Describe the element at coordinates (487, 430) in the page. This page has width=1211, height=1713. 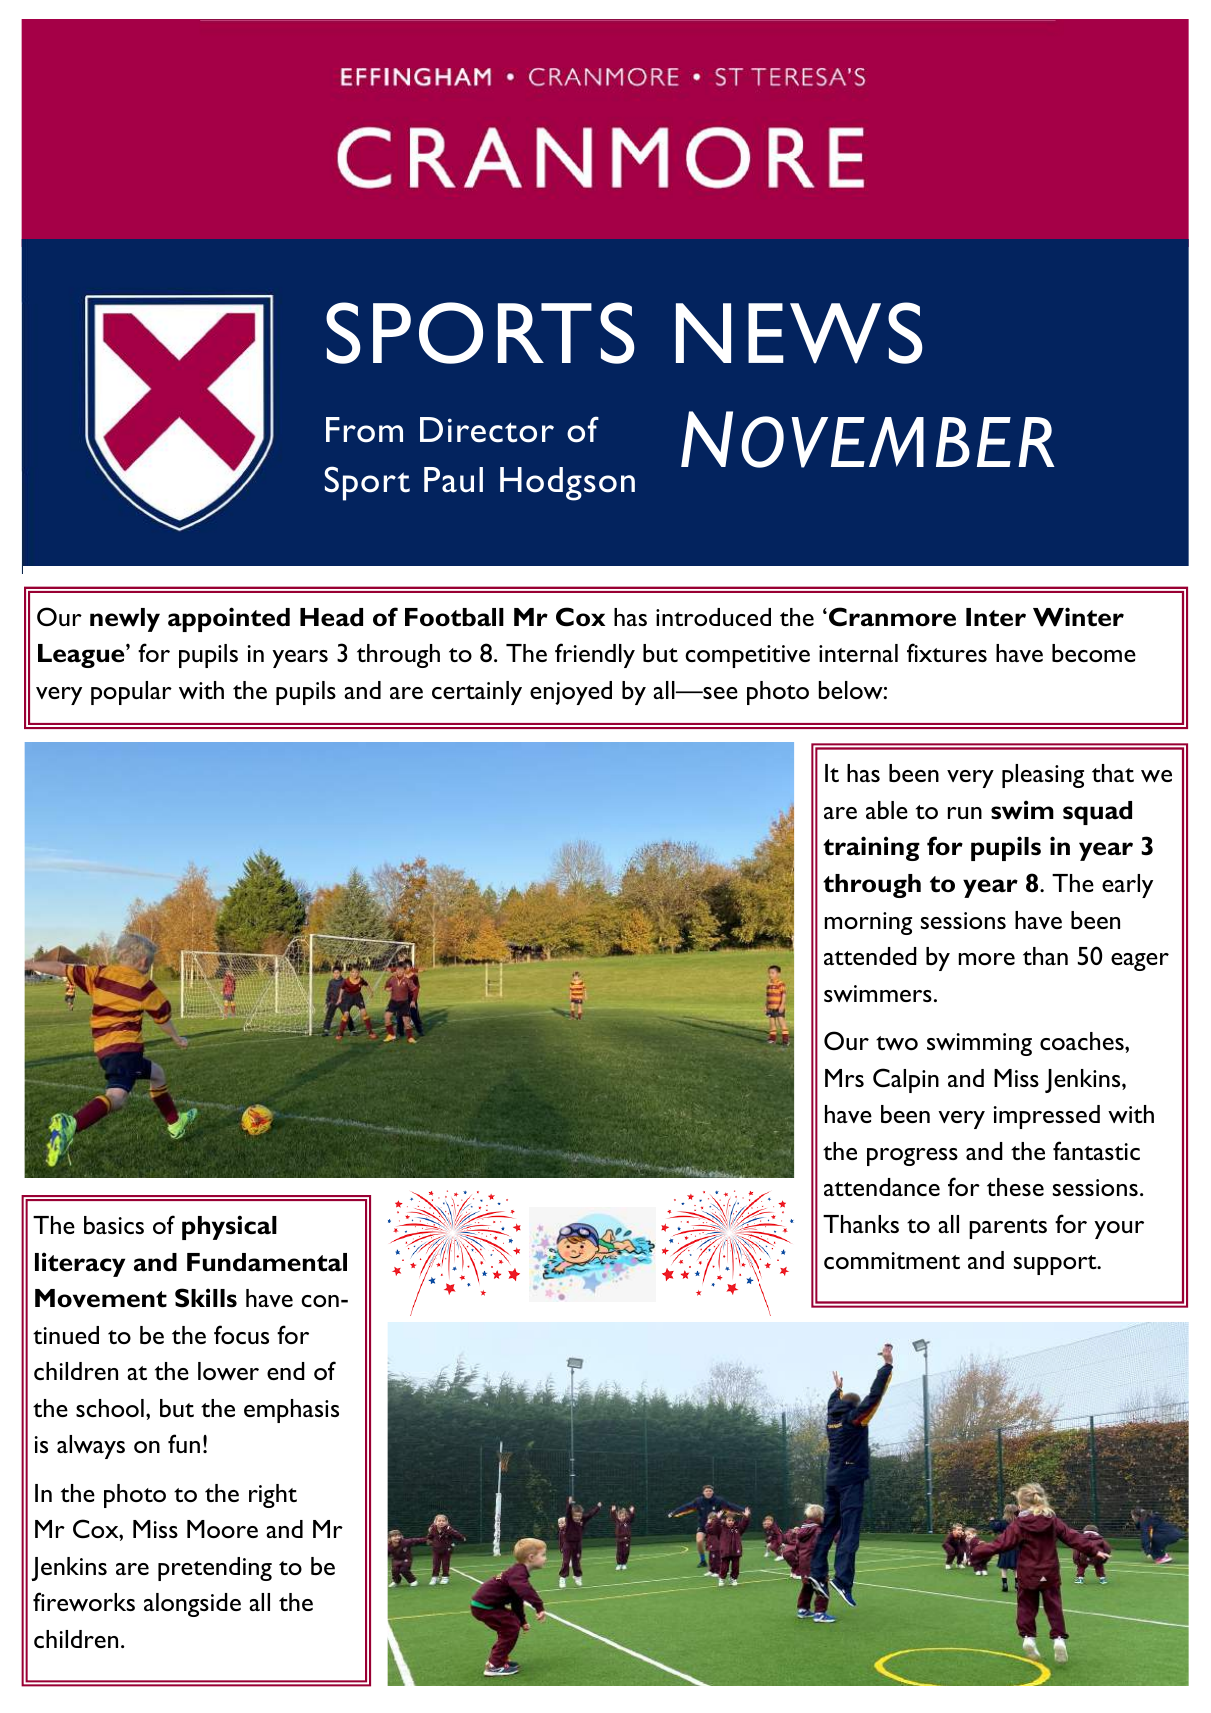
I see `Director` at that location.
